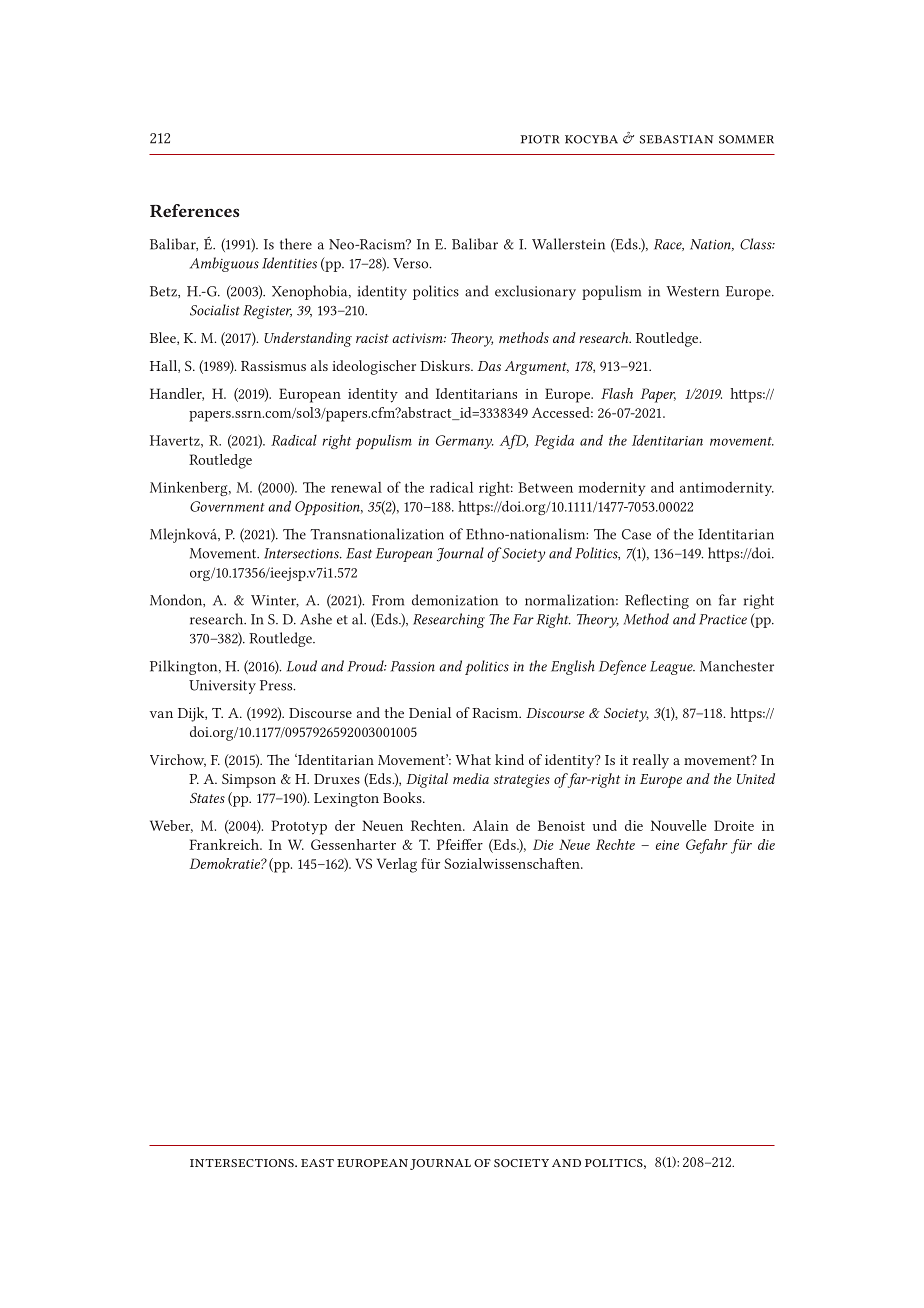 The width and height of the screenshot is (924, 1308). What do you see at coordinates (677, 139) in the screenshot?
I see `sebastian` at bounding box center [677, 139].
